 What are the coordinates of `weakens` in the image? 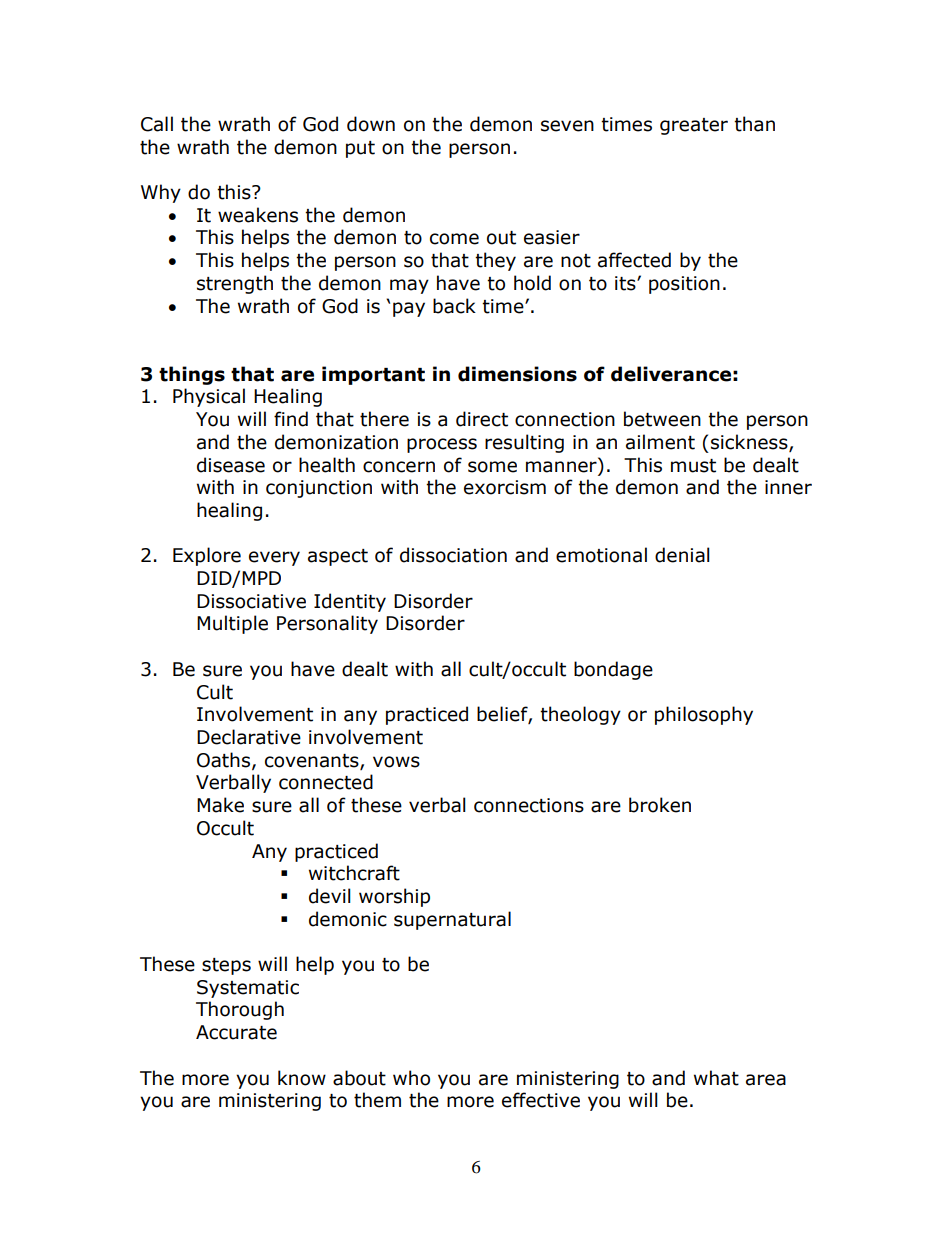 It's located at (258, 215).
